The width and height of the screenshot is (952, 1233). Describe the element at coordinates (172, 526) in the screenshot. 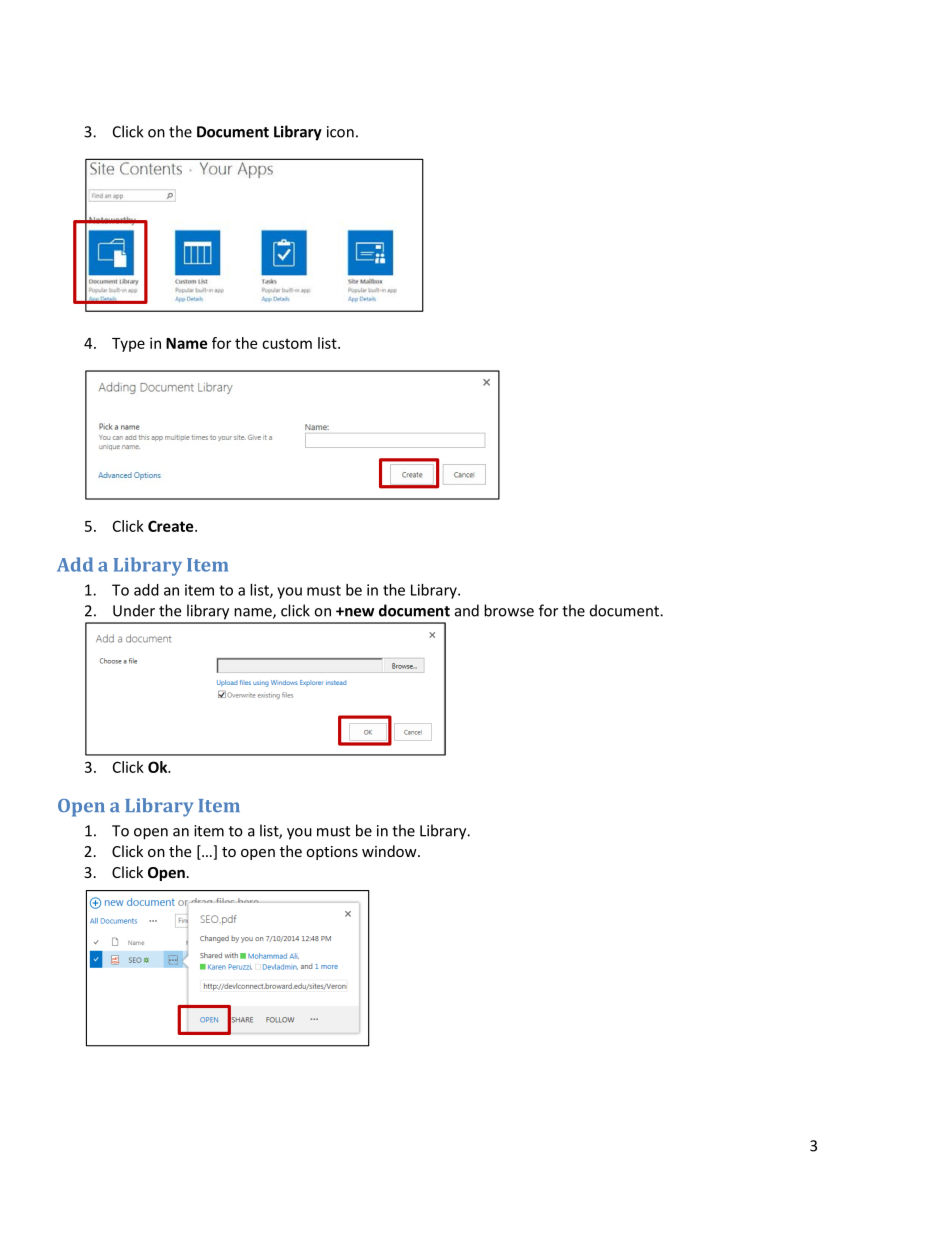

I see `Create` at that location.
